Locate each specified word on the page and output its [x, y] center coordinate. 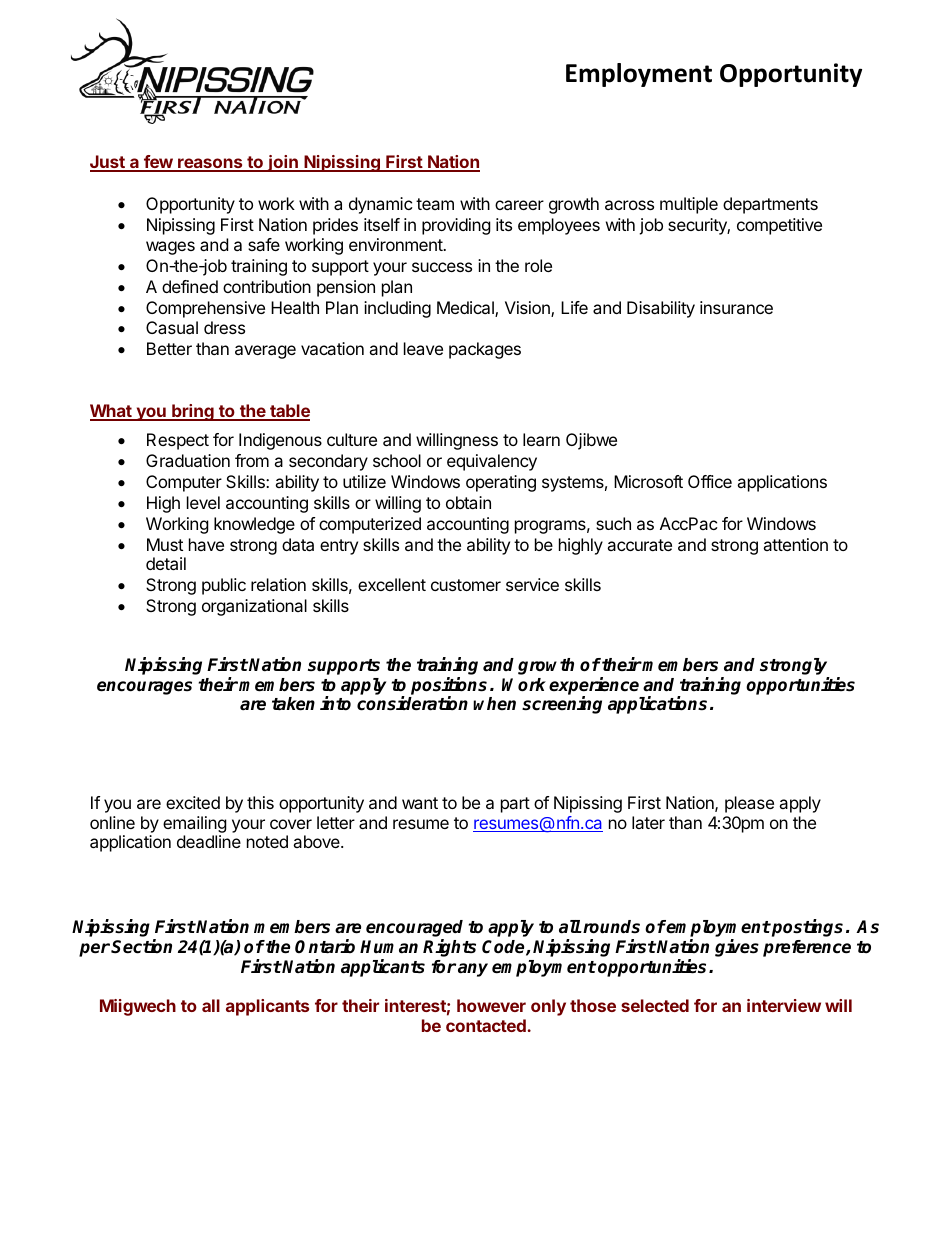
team [435, 204]
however [491, 1005]
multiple [689, 205]
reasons [210, 164]
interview [784, 1005]
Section [141, 946]
